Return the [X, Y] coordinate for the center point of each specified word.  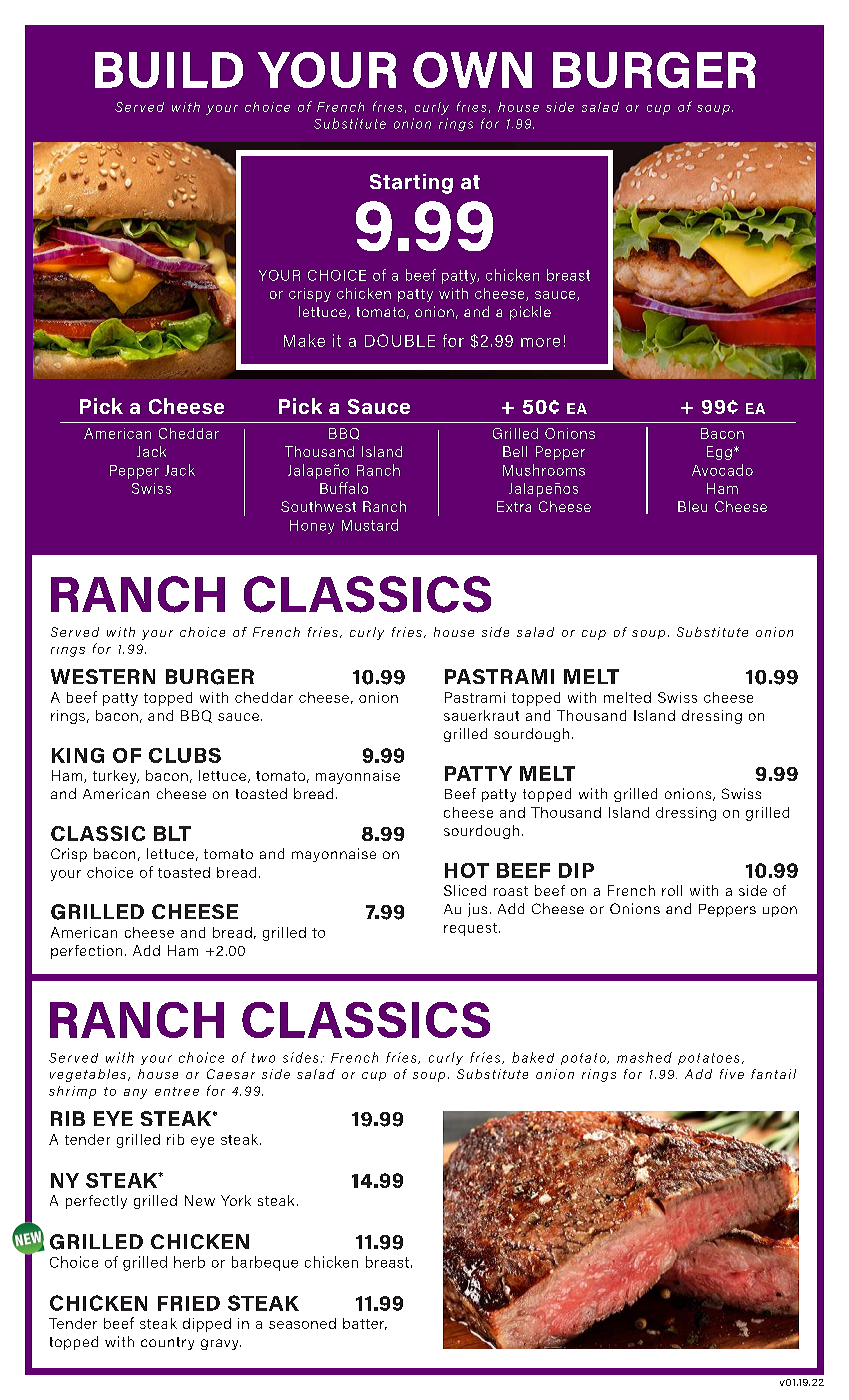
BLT [172, 833]
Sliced [465, 890]
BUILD [169, 70]
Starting [411, 184]
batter [365, 1324]
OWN [472, 70]
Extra [514, 506]
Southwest [318, 506]
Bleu [692, 506]
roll [672, 890]
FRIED [189, 1303]
